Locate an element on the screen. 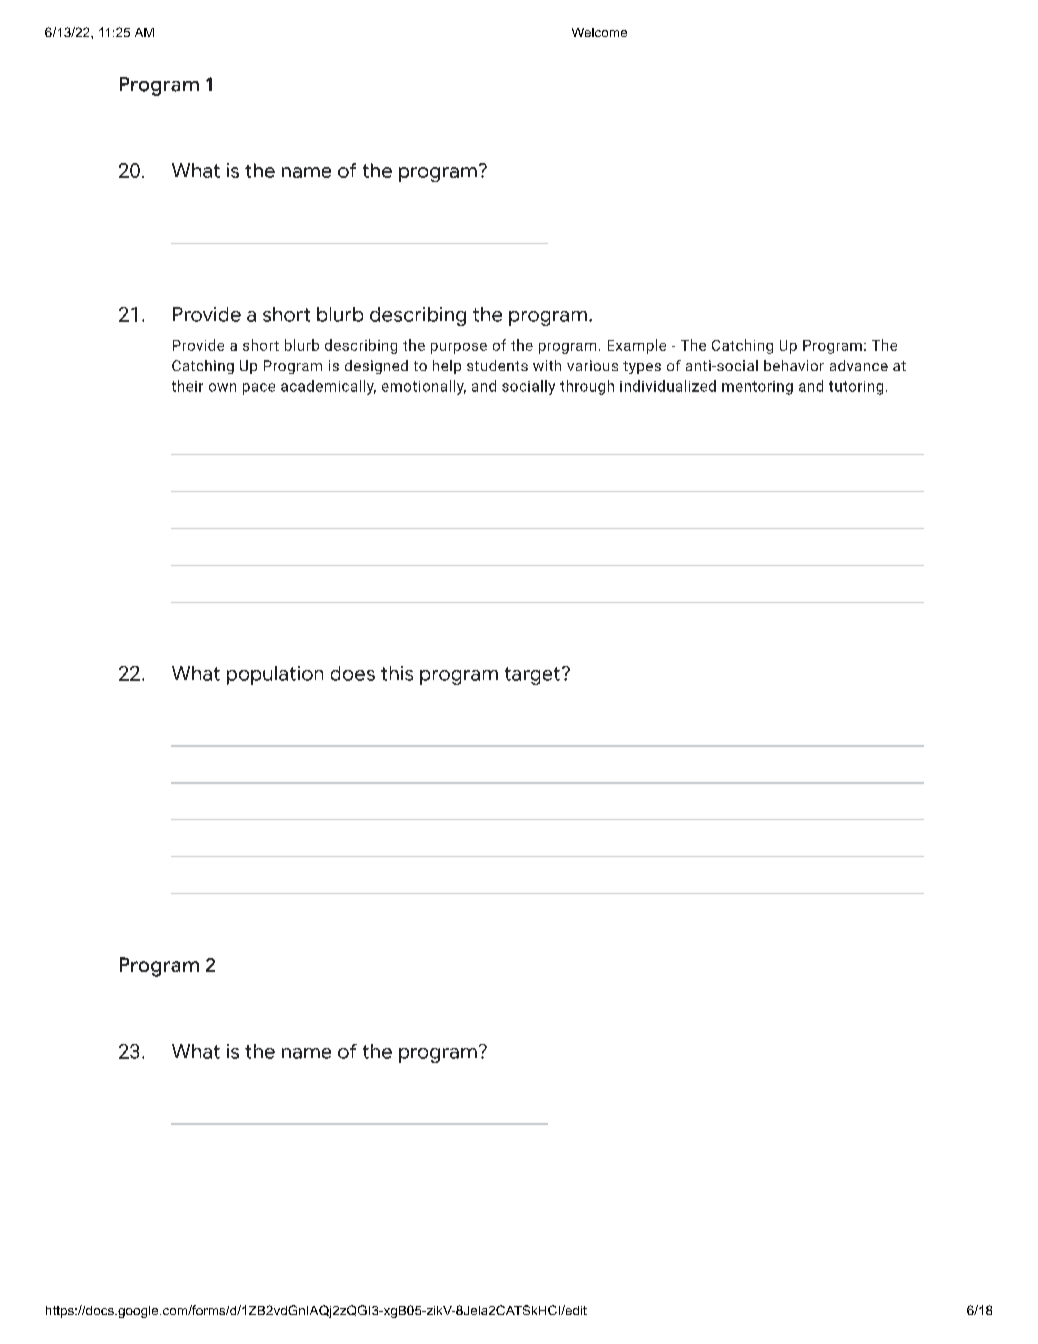 This screenshot has width=1038, height=1344. with is located at coordinates (547, 365).
